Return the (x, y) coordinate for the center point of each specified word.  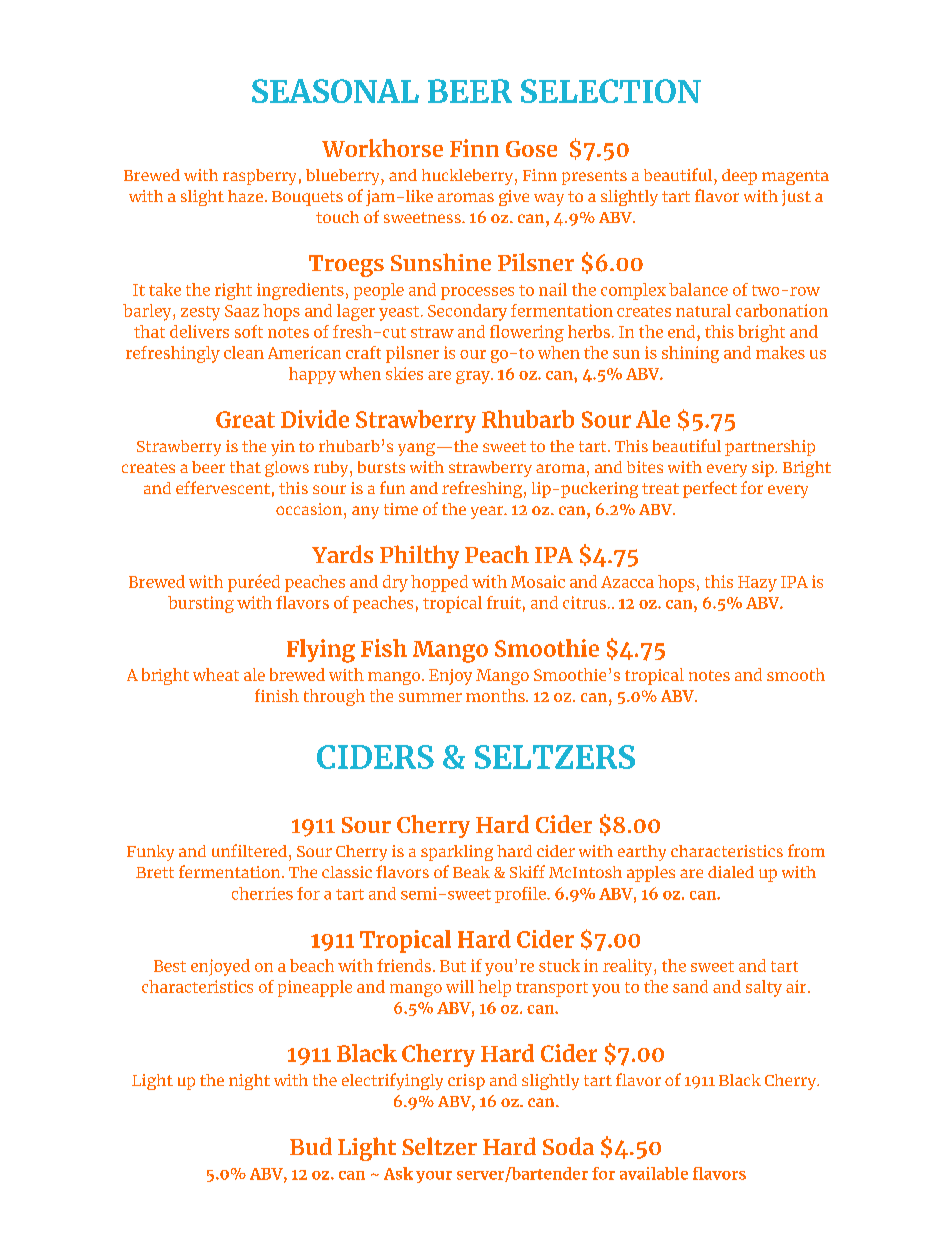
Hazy (757, 584)
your (434, 1177)
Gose (531, 149)
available (654, 1173)
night (249, 1082)
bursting (201, 604)
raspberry (259, 177)
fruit (504, 602)
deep (739, 177)
